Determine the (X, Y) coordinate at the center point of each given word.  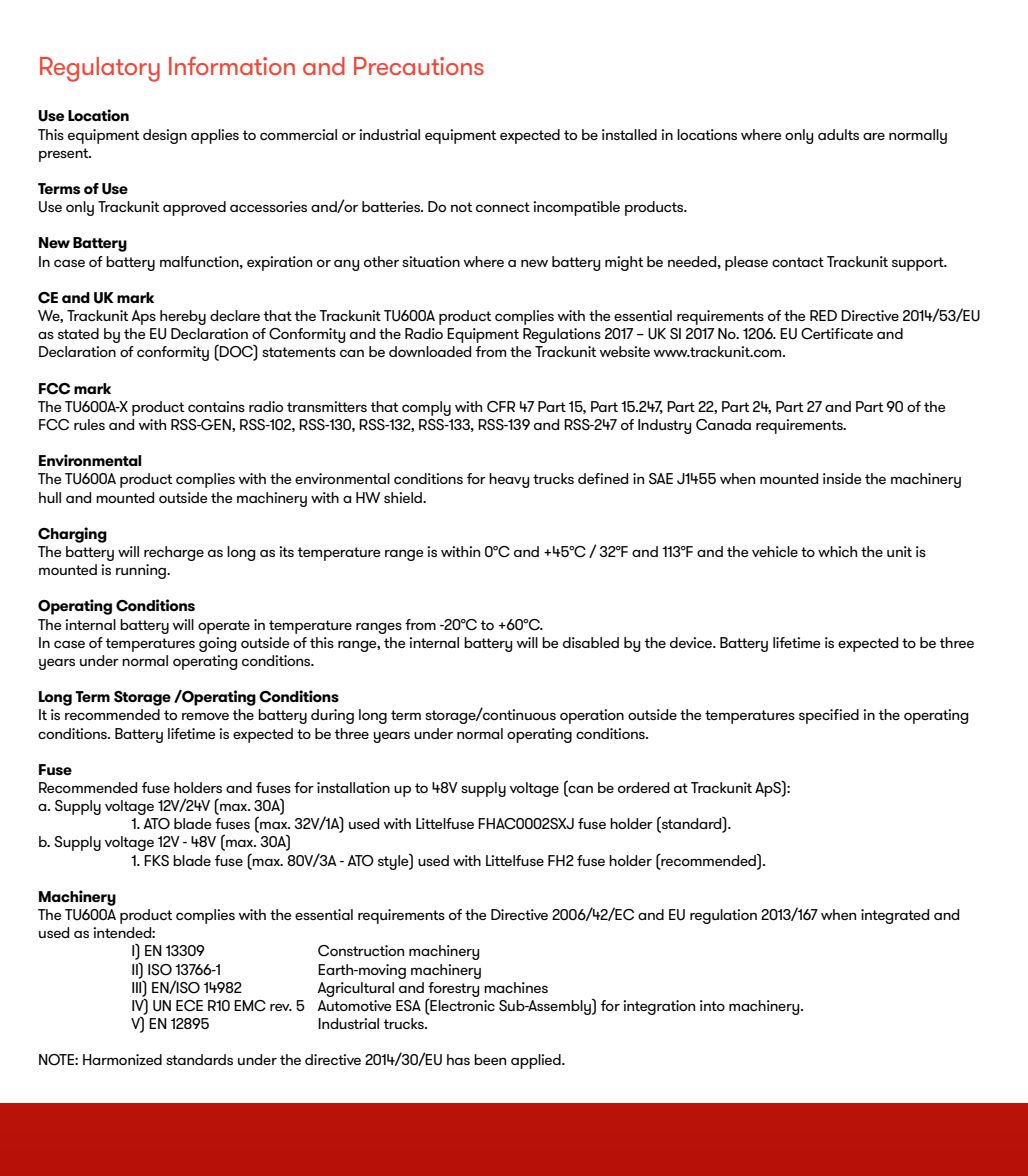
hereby (183, 317)
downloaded (430, 351)
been (490, 1059)
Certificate (837, 334)
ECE (189, 1006)
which (837, 551)
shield (404, 497)
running (142, 571)
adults (838, 134)
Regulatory (100, 69)
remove (205, 716)
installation (353, 787)
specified (829, 716)
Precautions (419, 66)
